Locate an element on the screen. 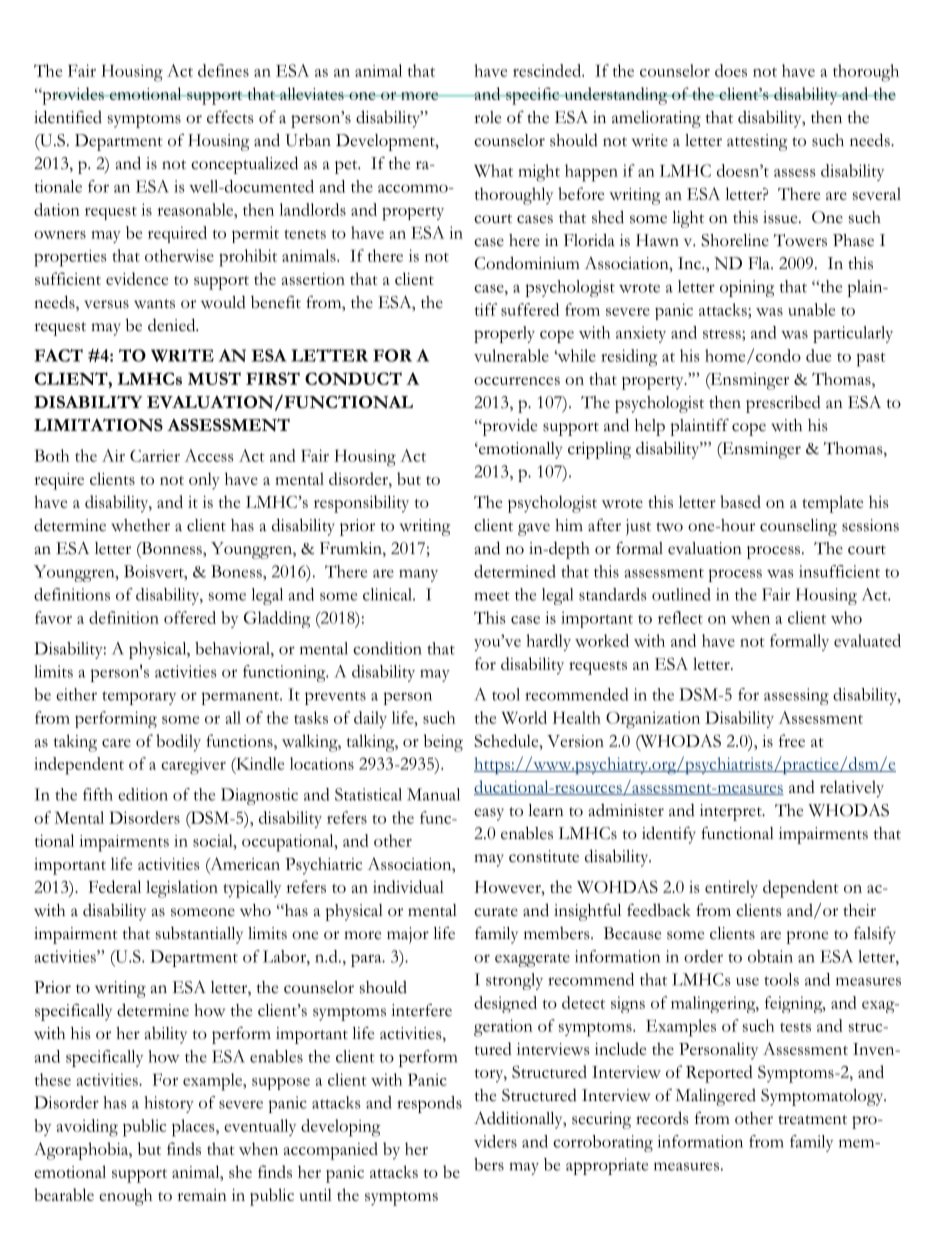 This screenshot has height=1233, width=952. free is located at coordinates (792, 740).
